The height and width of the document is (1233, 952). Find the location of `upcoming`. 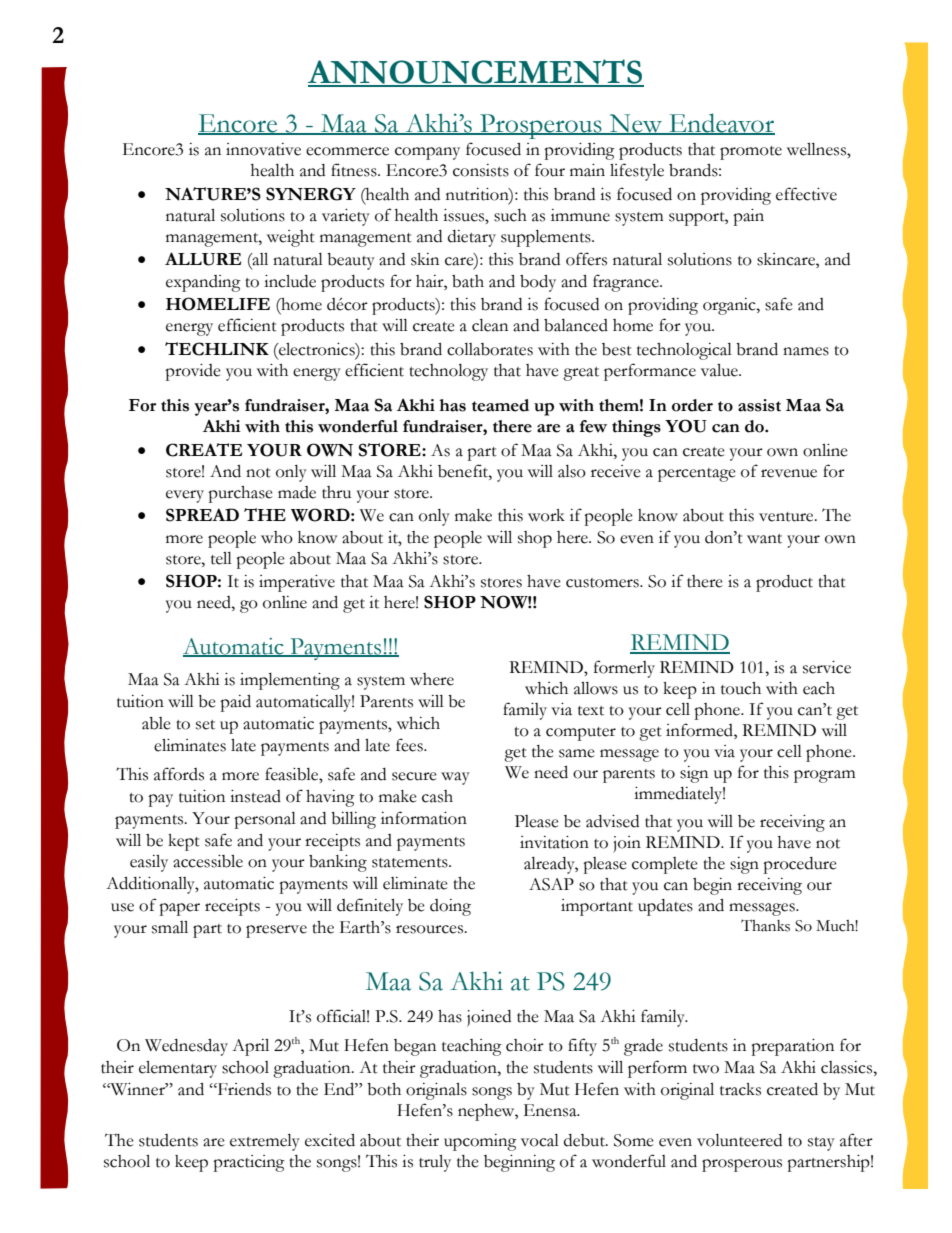

upcoming is located at coordinates (480, 1142).
